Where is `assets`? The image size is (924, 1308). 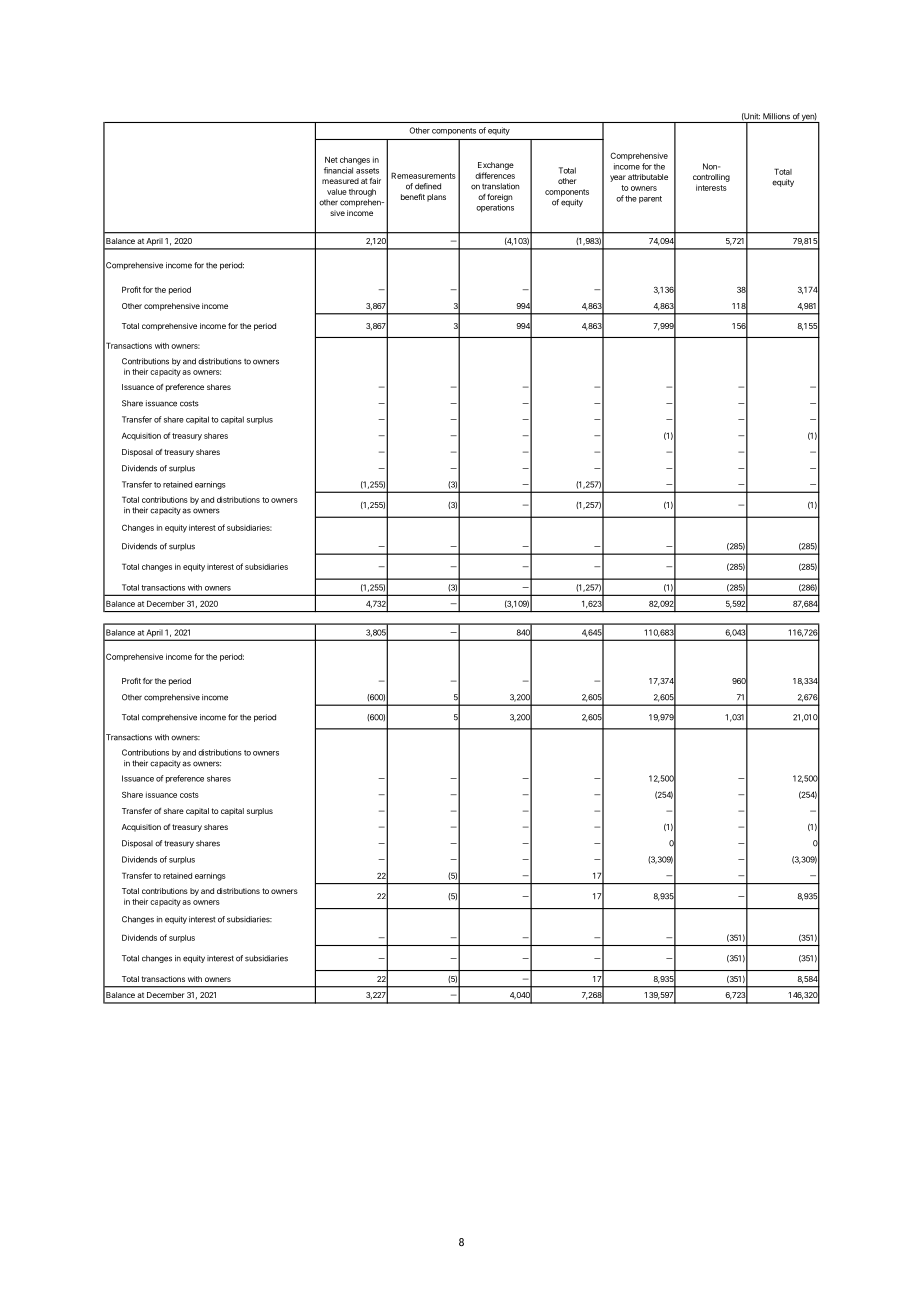
assets is located at coordinates (367, 171).
